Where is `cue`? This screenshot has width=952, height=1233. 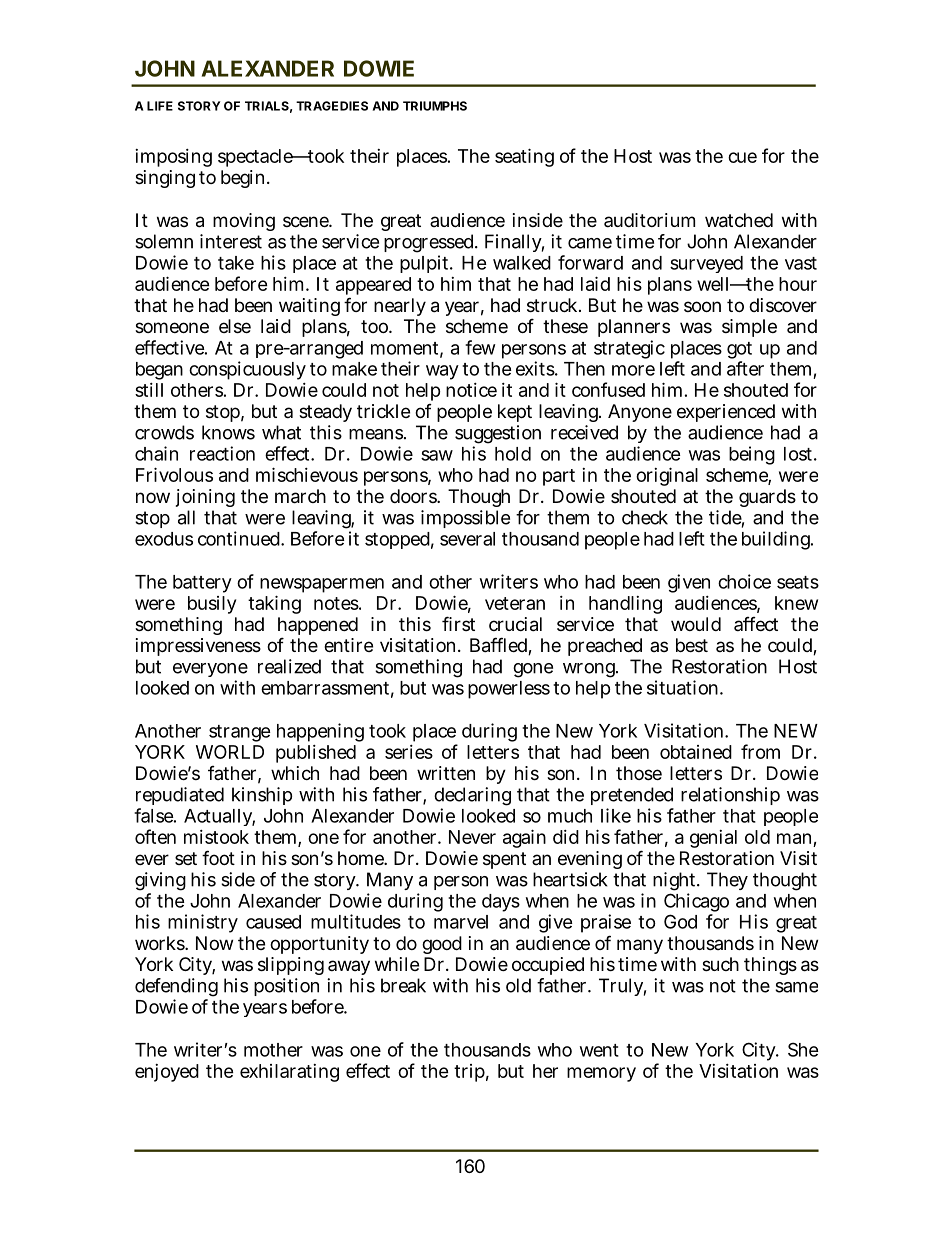 cue is located at coordinates (742, 157).
